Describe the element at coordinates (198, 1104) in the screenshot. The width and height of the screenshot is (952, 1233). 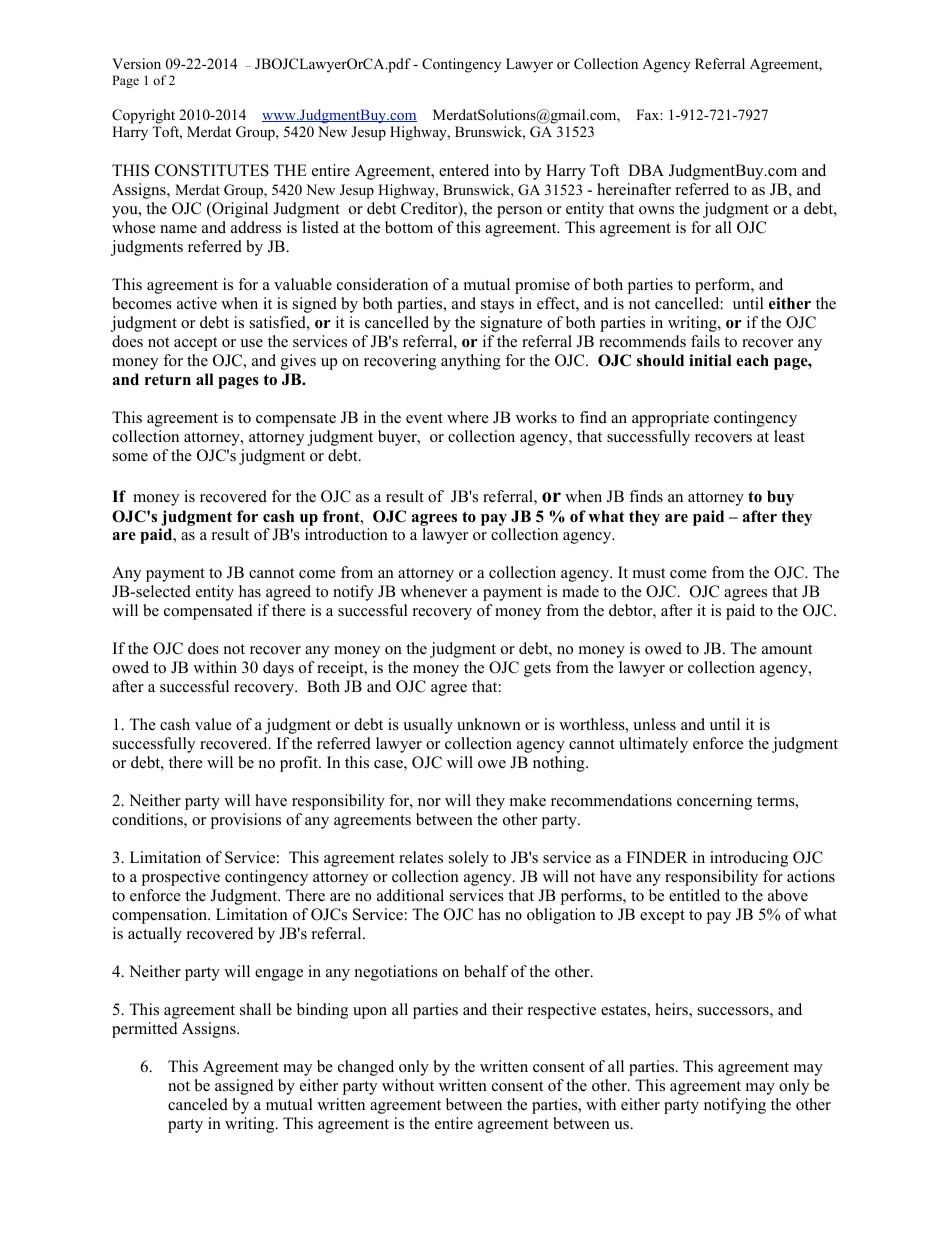
I see `canceled` at that location.
